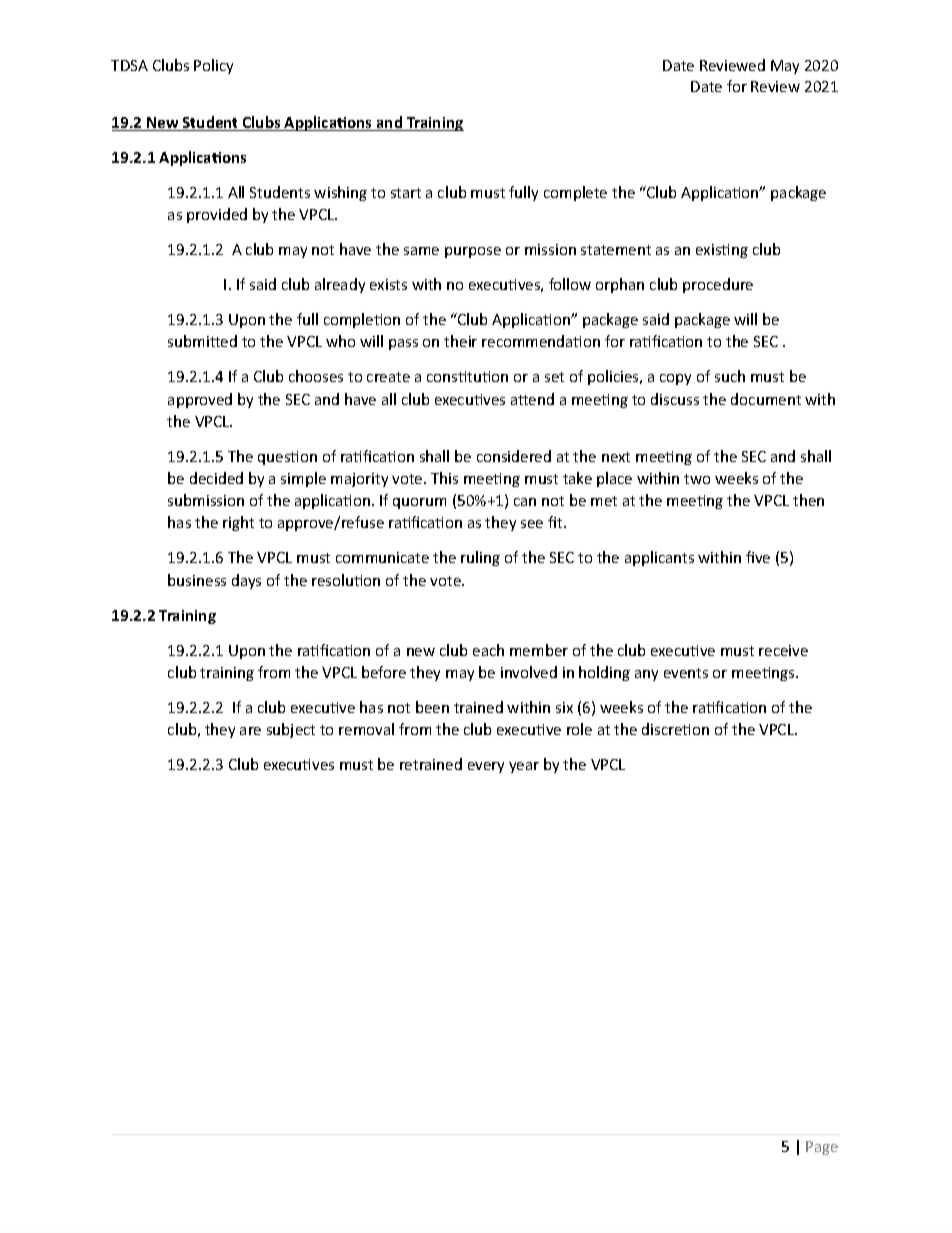 This screenshot has height=1233, width=952. I want to click on discretion, so click(675, 729).
